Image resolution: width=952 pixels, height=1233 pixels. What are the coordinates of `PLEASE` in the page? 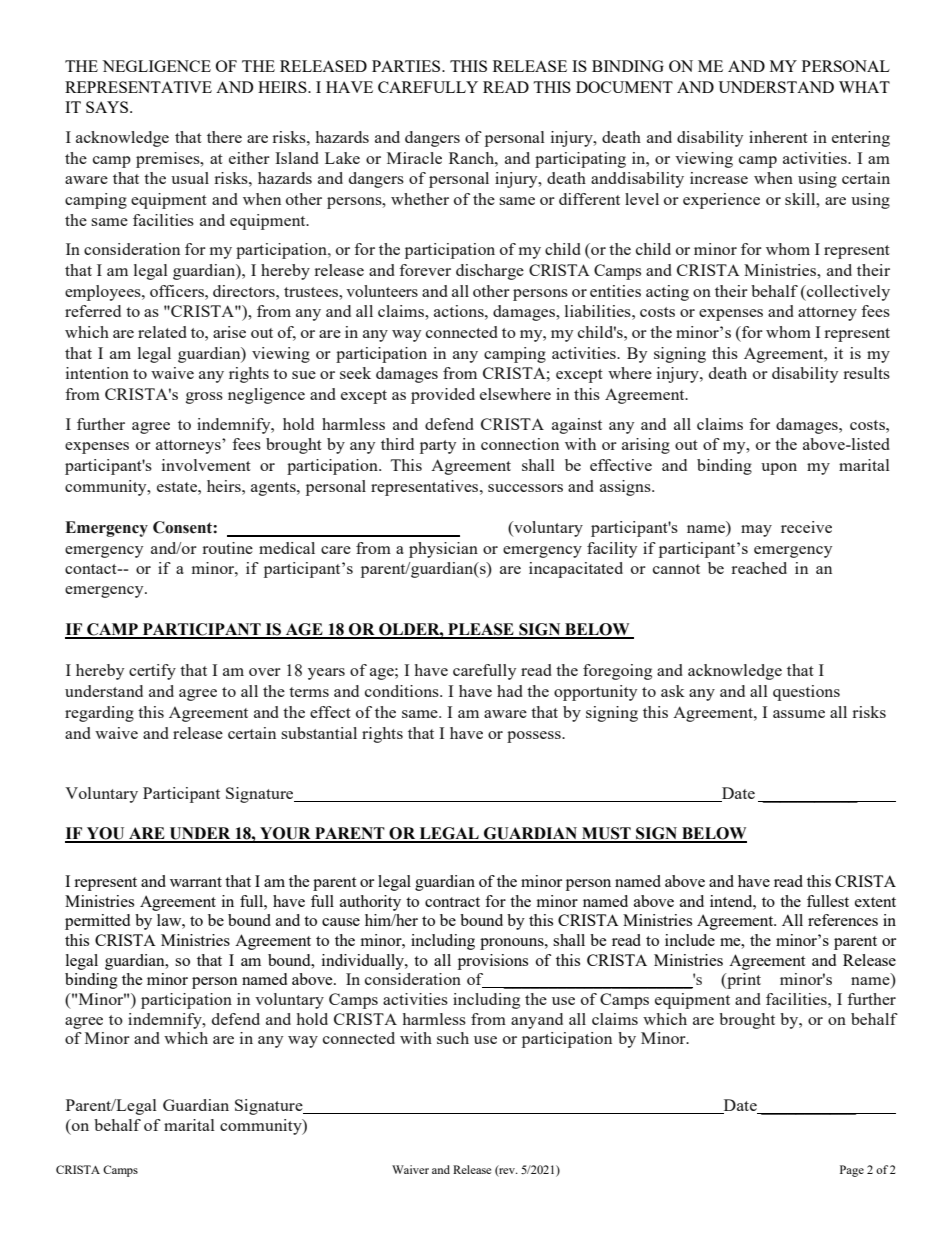 It's located at (481, 630).
